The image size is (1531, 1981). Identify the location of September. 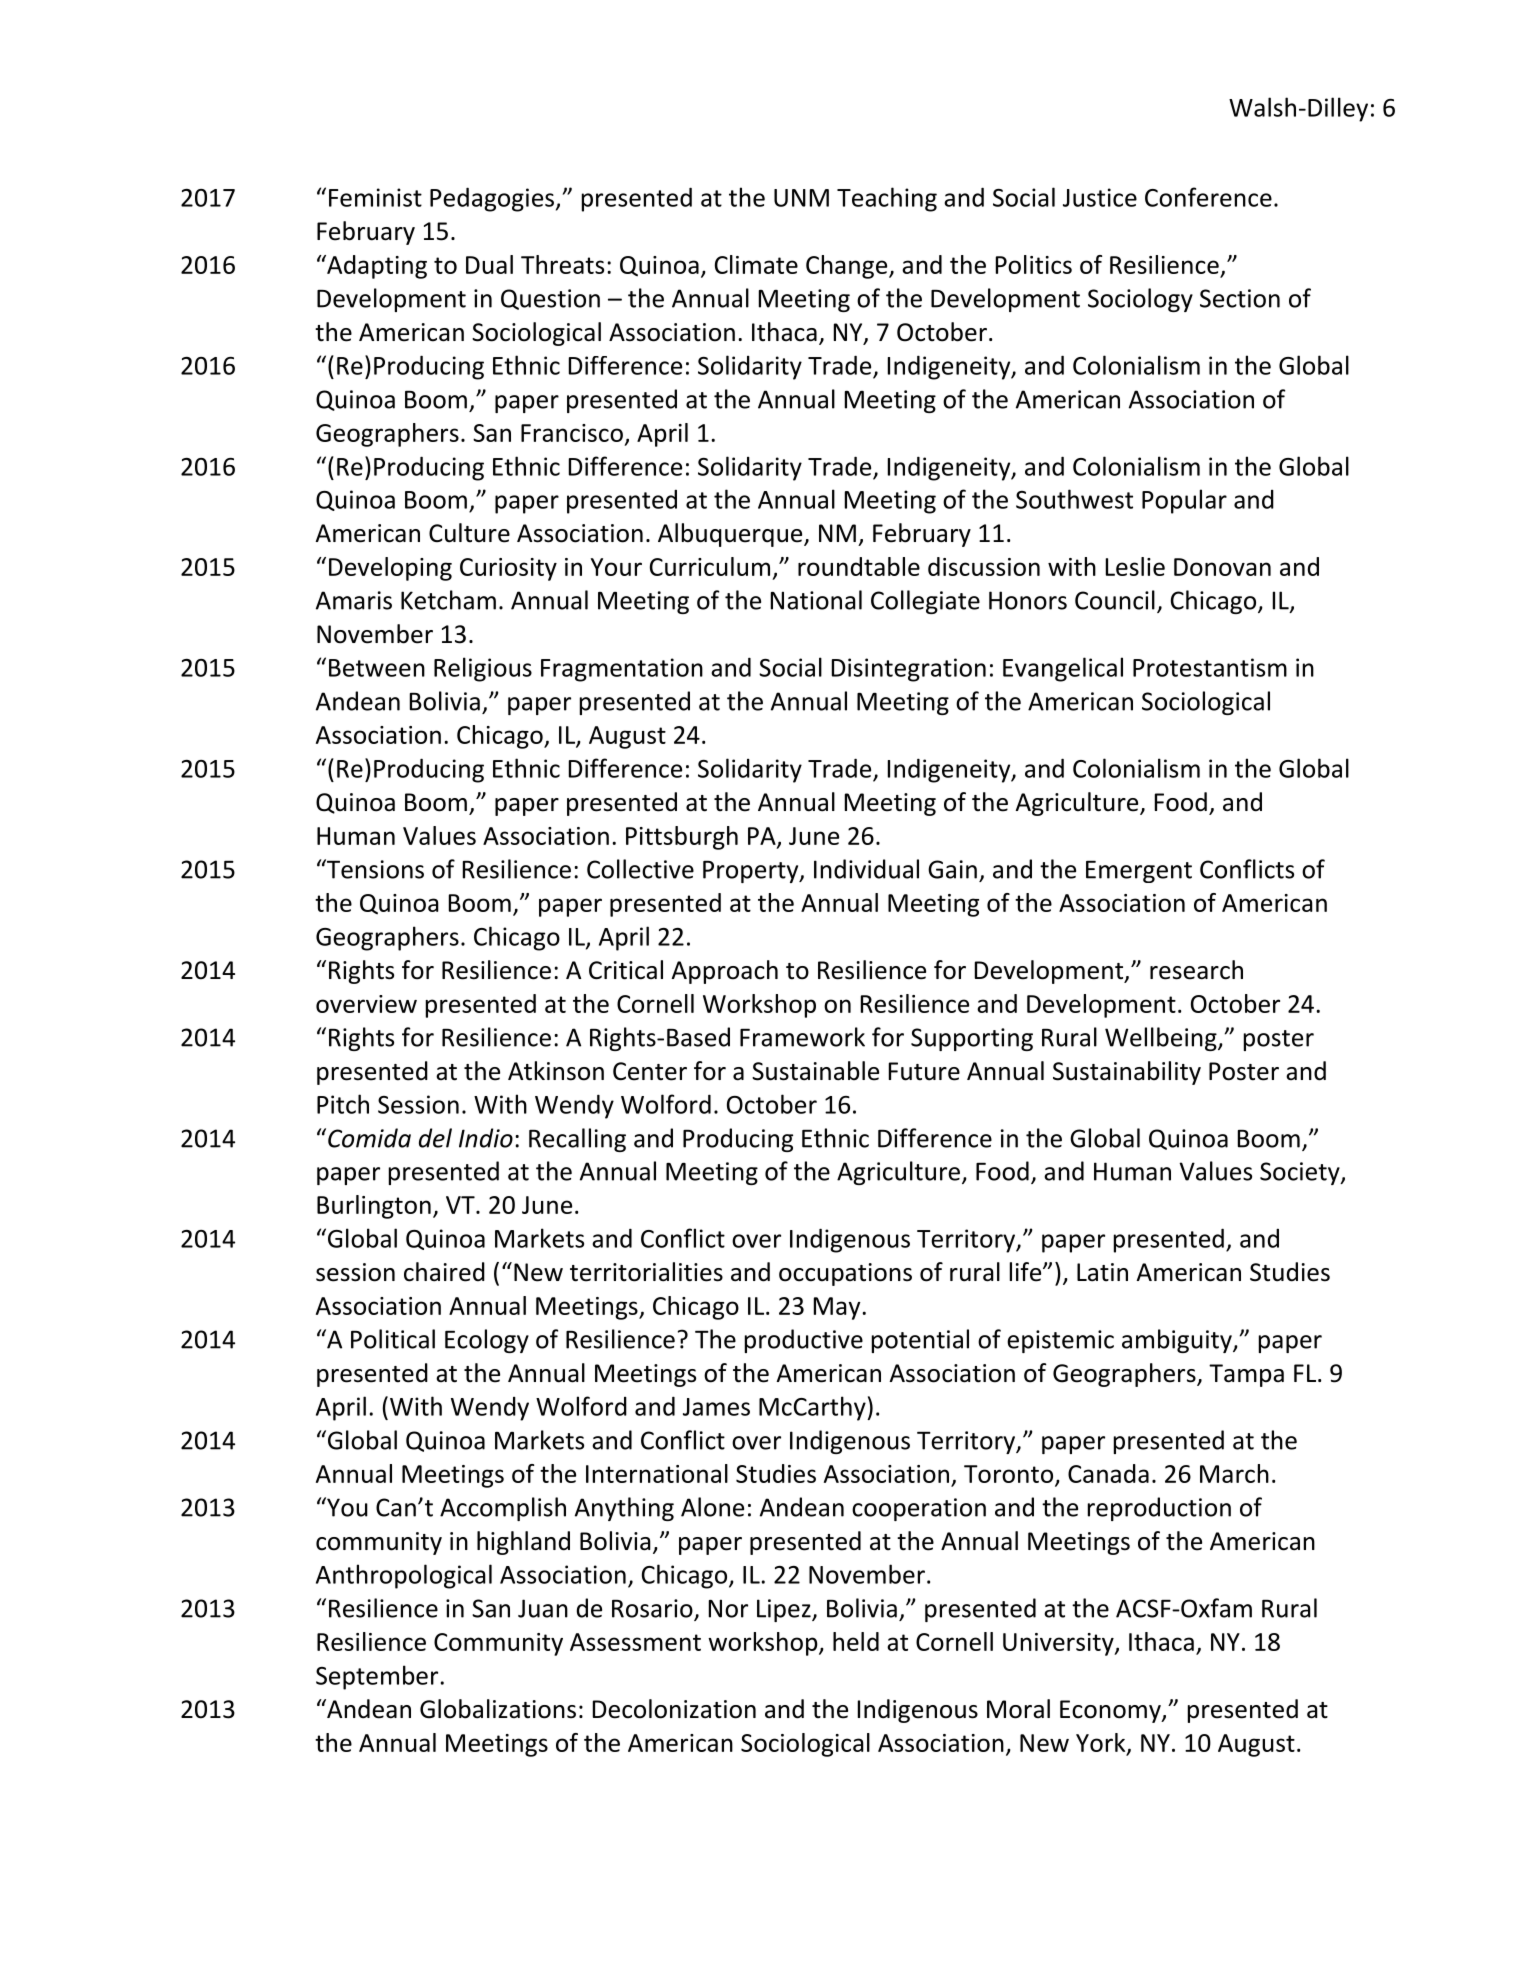
(377, 1677).
